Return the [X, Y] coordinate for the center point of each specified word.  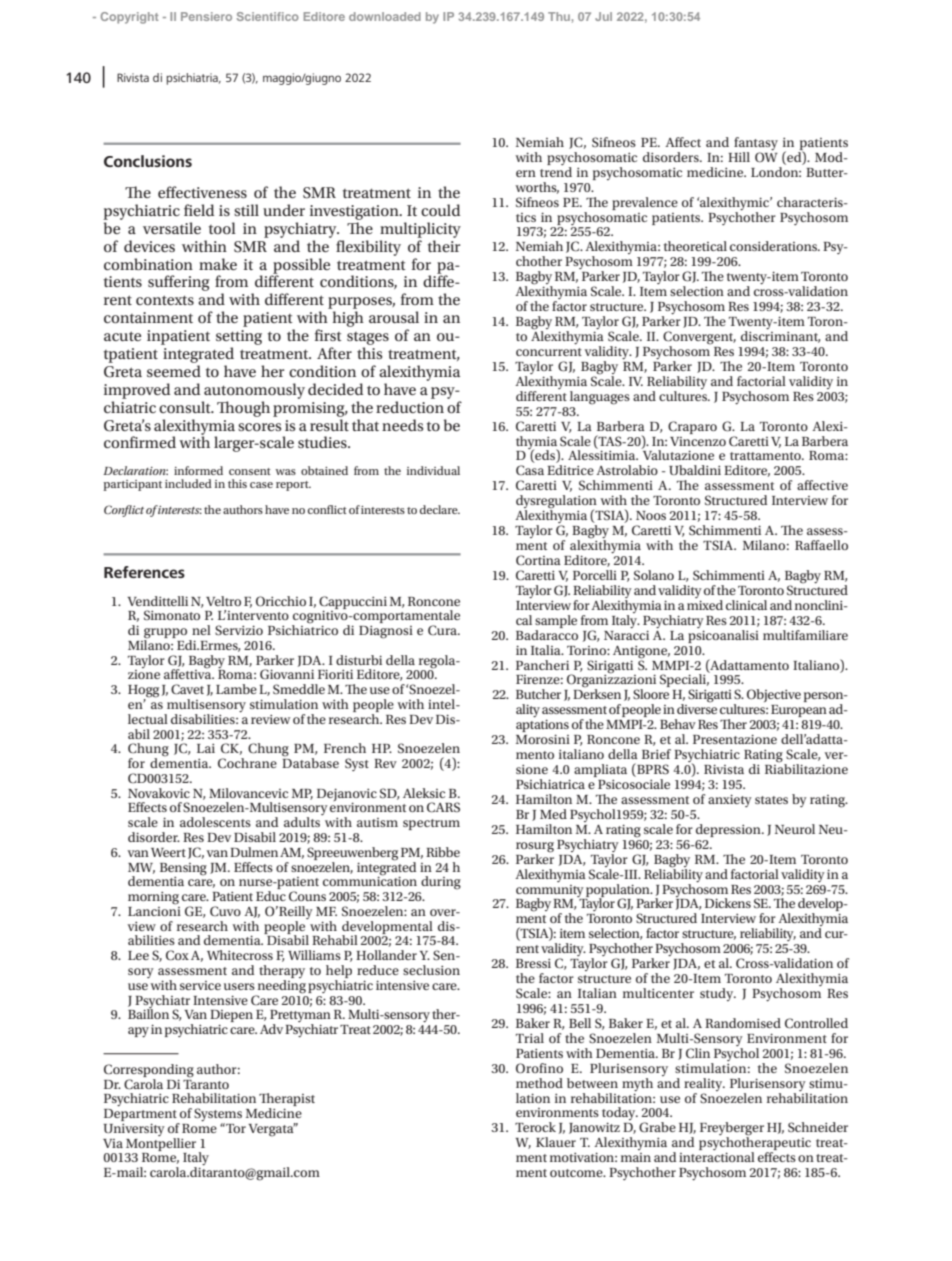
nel [201, 630]
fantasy [756, 145]
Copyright [129, 18]
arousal [394, 317]
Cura [443, 630]
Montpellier [161, 1143]
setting [239, 337]
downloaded [385, 16]
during [441, 883]
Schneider [818, 1127]
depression [729, 830]
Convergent [699, 339]
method [539, 1083]
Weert [168, 852]
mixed [705, 603]
